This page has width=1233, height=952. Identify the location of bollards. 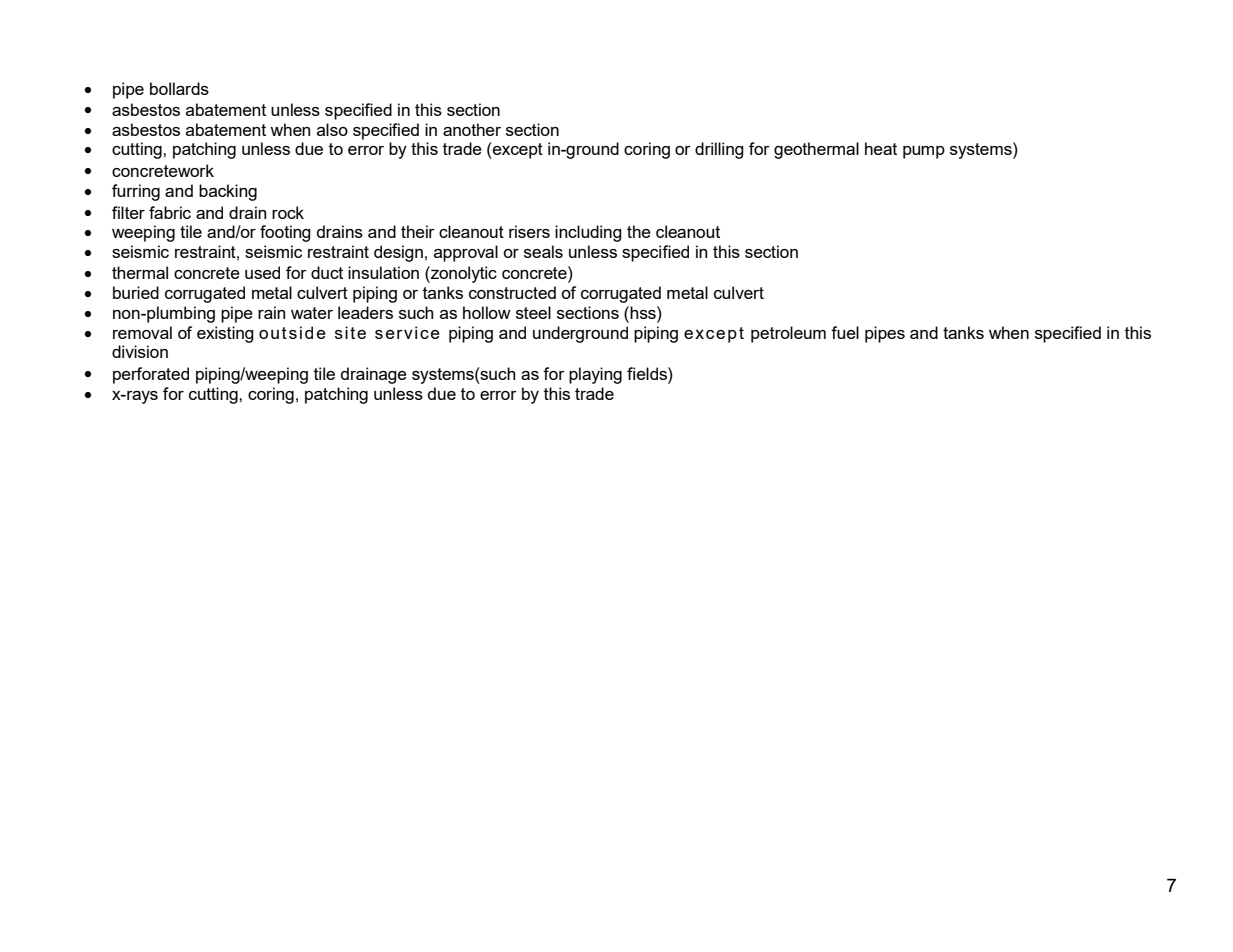
(179, 88).
